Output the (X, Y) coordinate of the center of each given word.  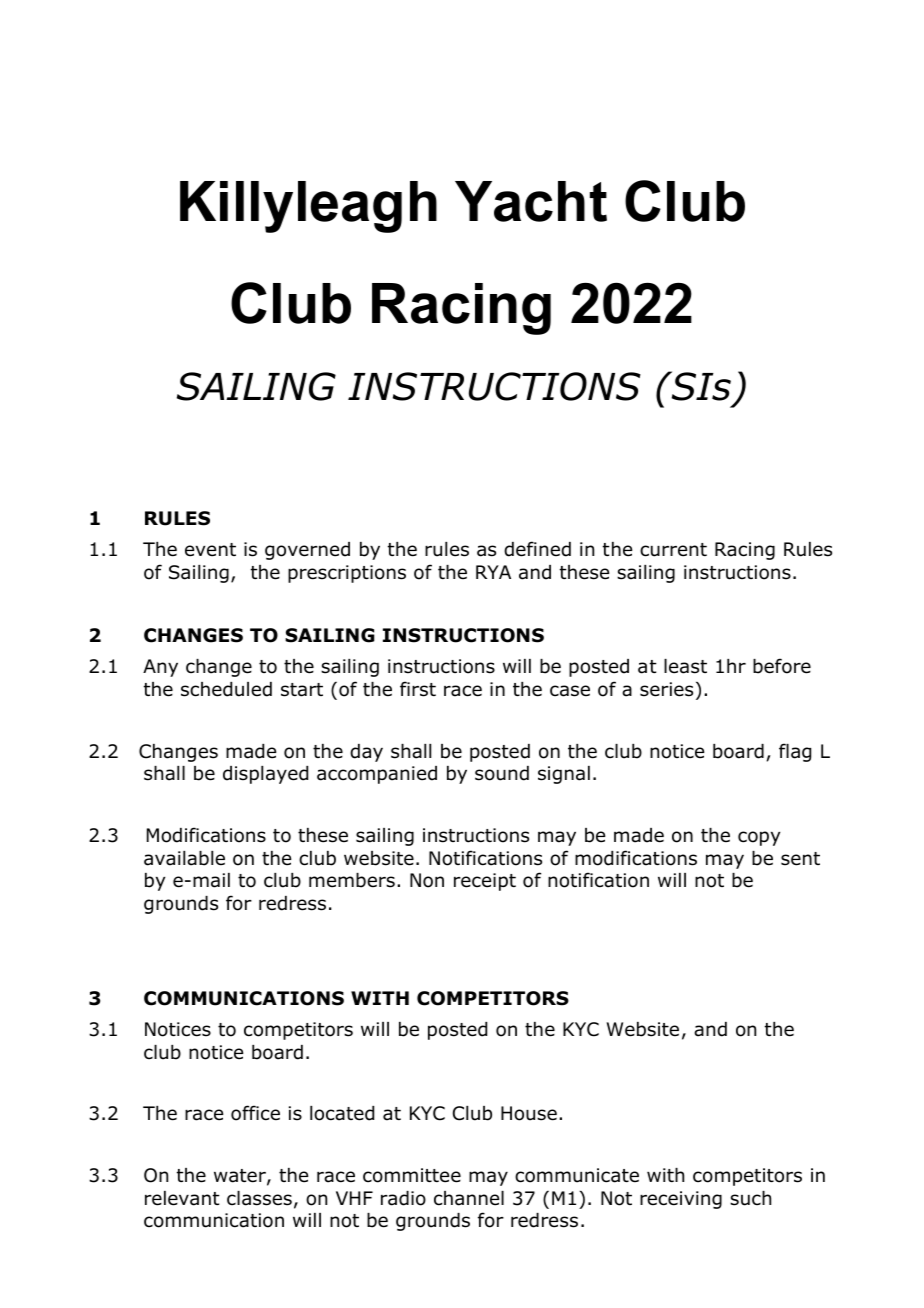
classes (259, 1198)
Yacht (531, 201)
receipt (485, 882)
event (210, 550)
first (418, 689)
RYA (493, 572)
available (184, 858)
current (673, 550)
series (666, 689)
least (685, 666)
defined (537, 549)
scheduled (226, 689)
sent (800, 859)
